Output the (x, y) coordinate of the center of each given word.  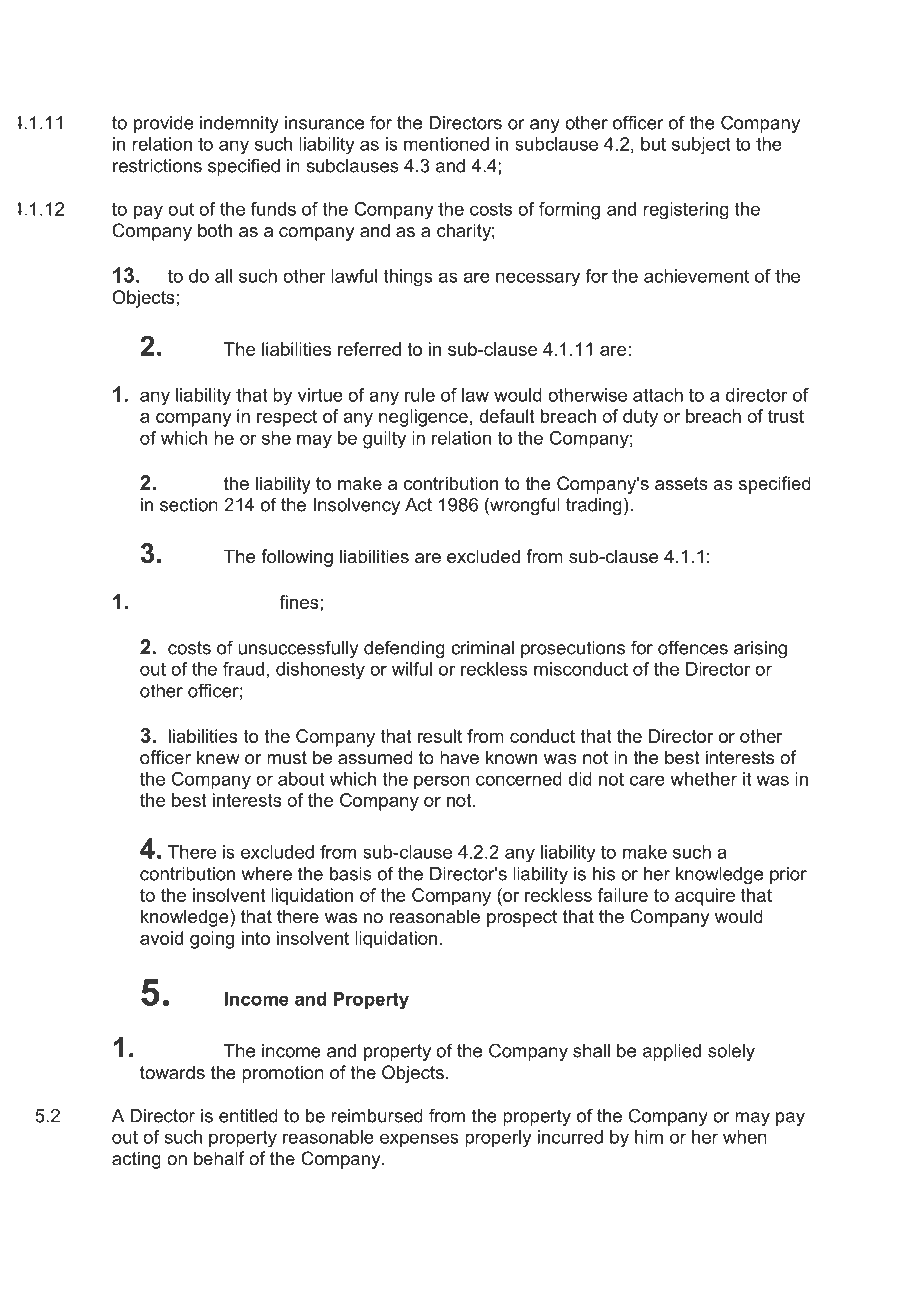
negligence (423, 418)
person (442, 782)
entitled (248, 1116)
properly (498, 1139)
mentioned (446, 144)
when (745, 1137)
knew (218, 757)
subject (701, 146)
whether (703, 779)
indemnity (239, 124)
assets (681, 484)
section (189, 505)
